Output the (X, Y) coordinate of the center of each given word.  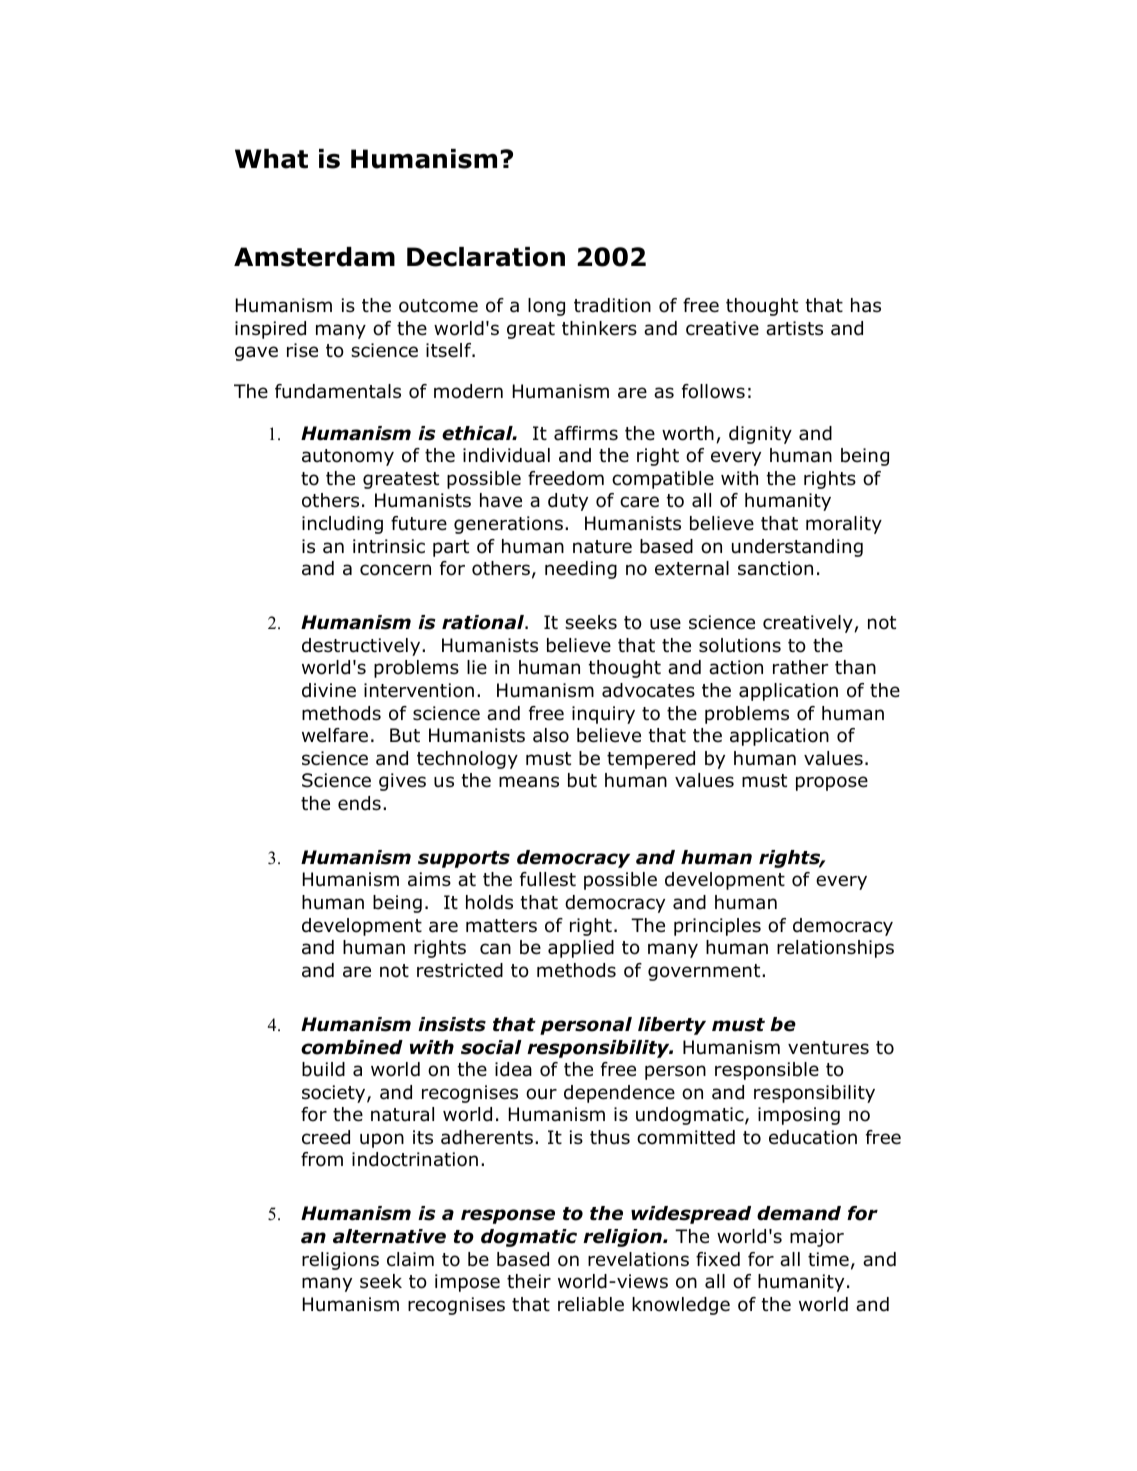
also (551, 735)
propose (832, 783)
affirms (586, 433)
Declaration (486, 257)
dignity (760, 435)
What (271, 159)
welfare (335, 735)
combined (352, 1047)
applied (581, 949)
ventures (828, 1048)
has (866, 305)
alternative (389, 1236)
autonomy (348, 457)
